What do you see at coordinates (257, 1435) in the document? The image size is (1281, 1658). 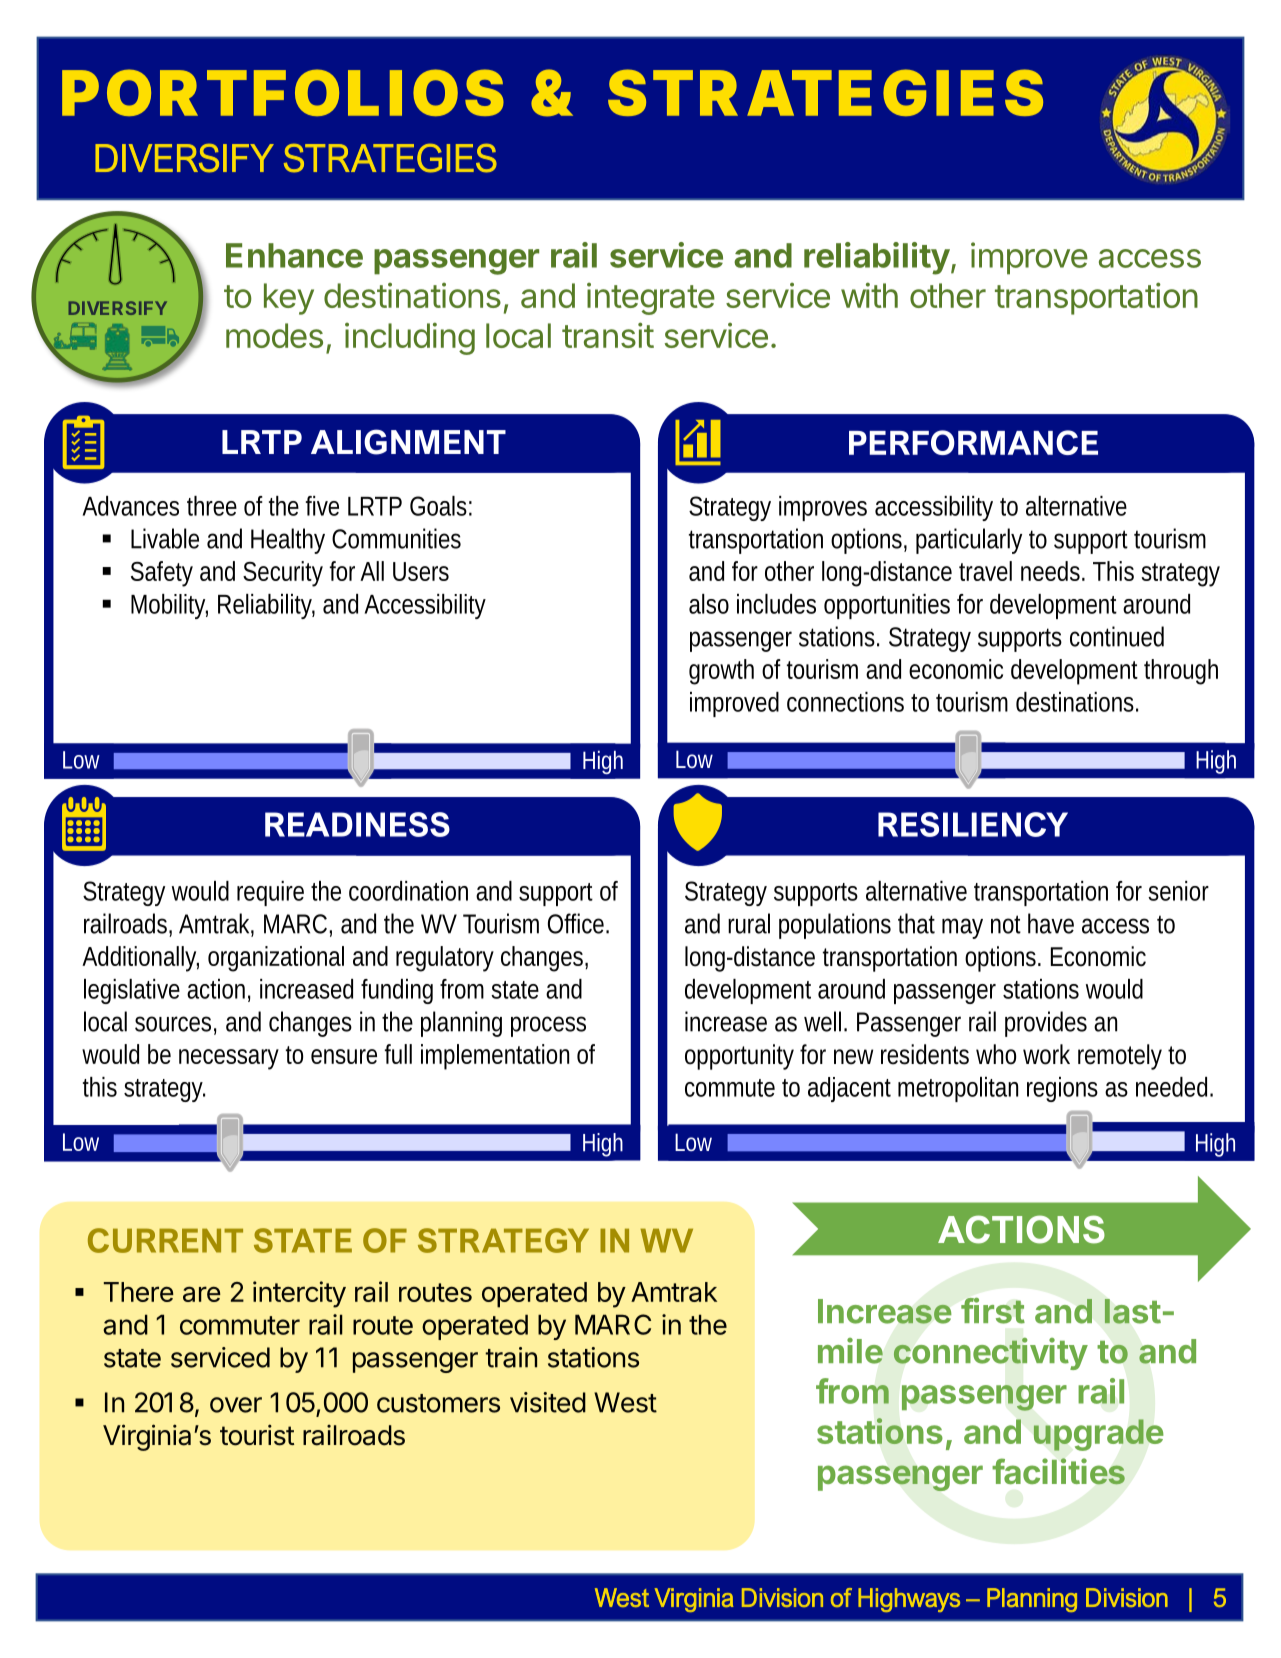 I see `tourist` at bounding box center [257, 1435].
